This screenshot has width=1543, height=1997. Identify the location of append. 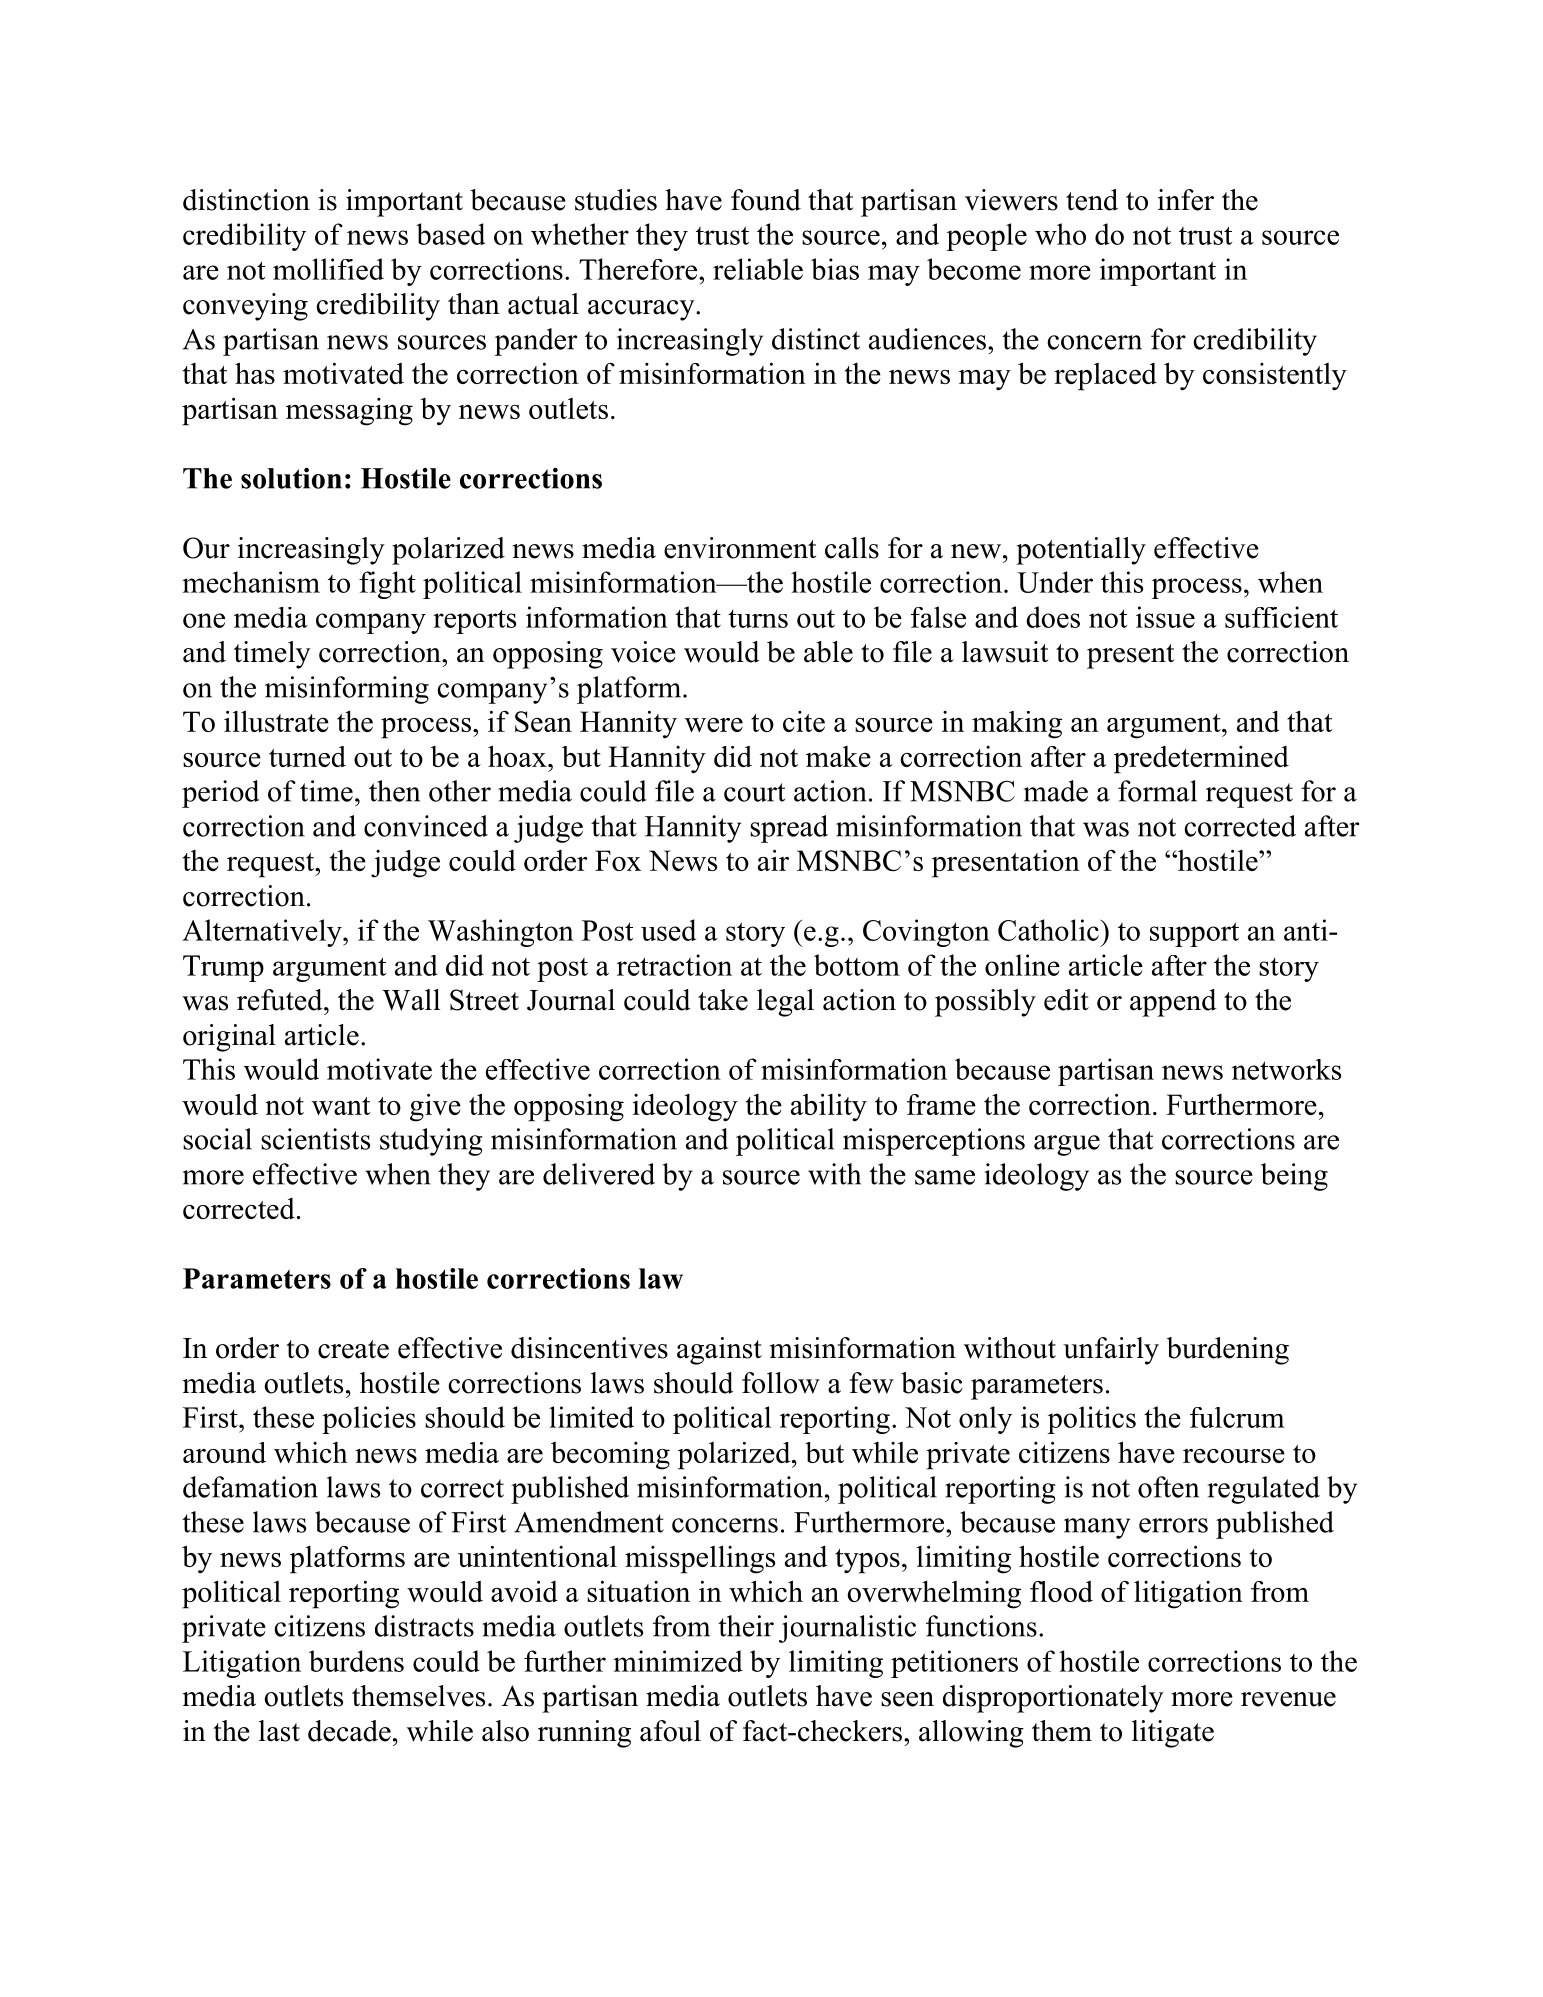
(1173, 1003).
